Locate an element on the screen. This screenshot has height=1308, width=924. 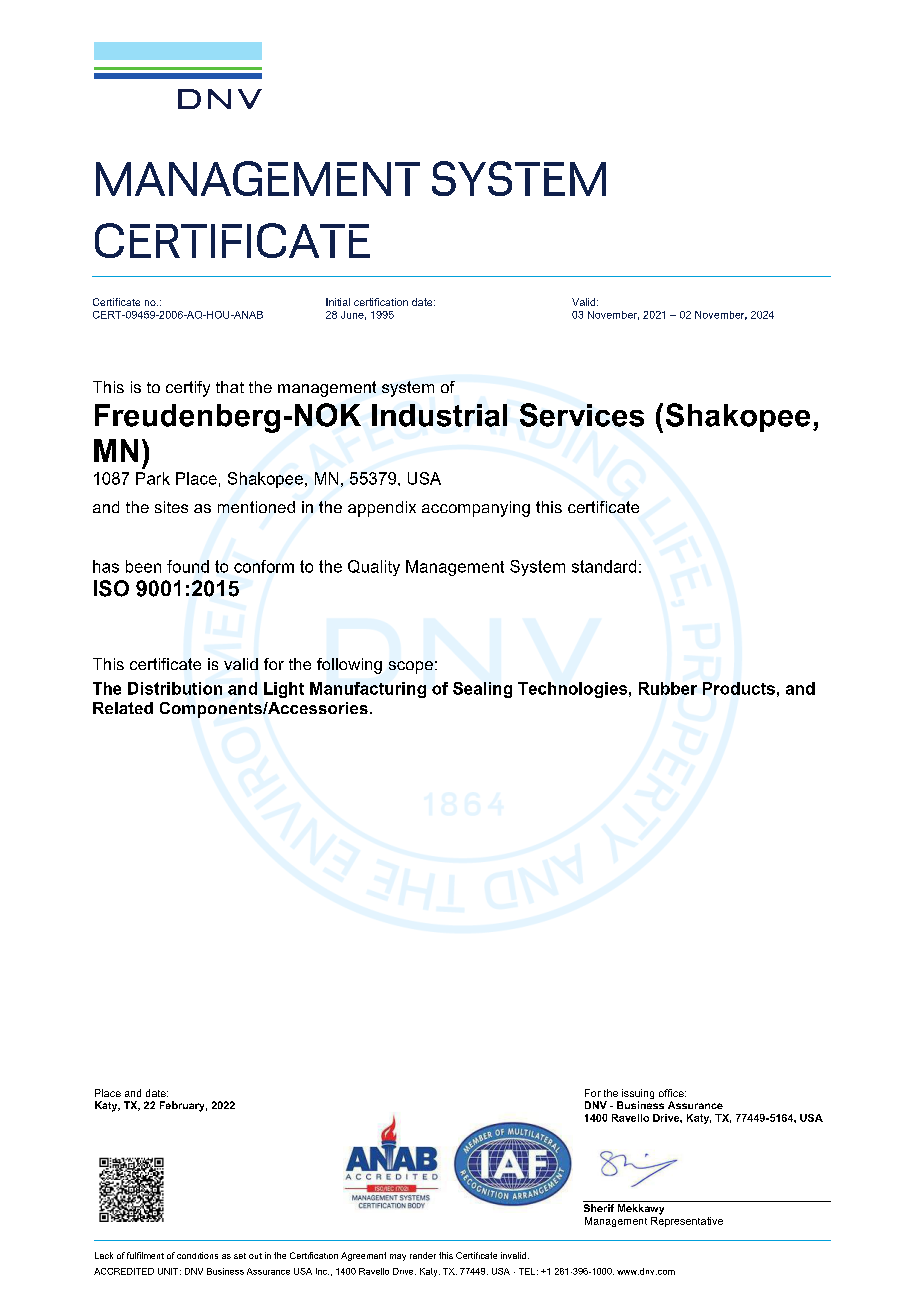
Manufacturing is located at coordinates (368, 690).
